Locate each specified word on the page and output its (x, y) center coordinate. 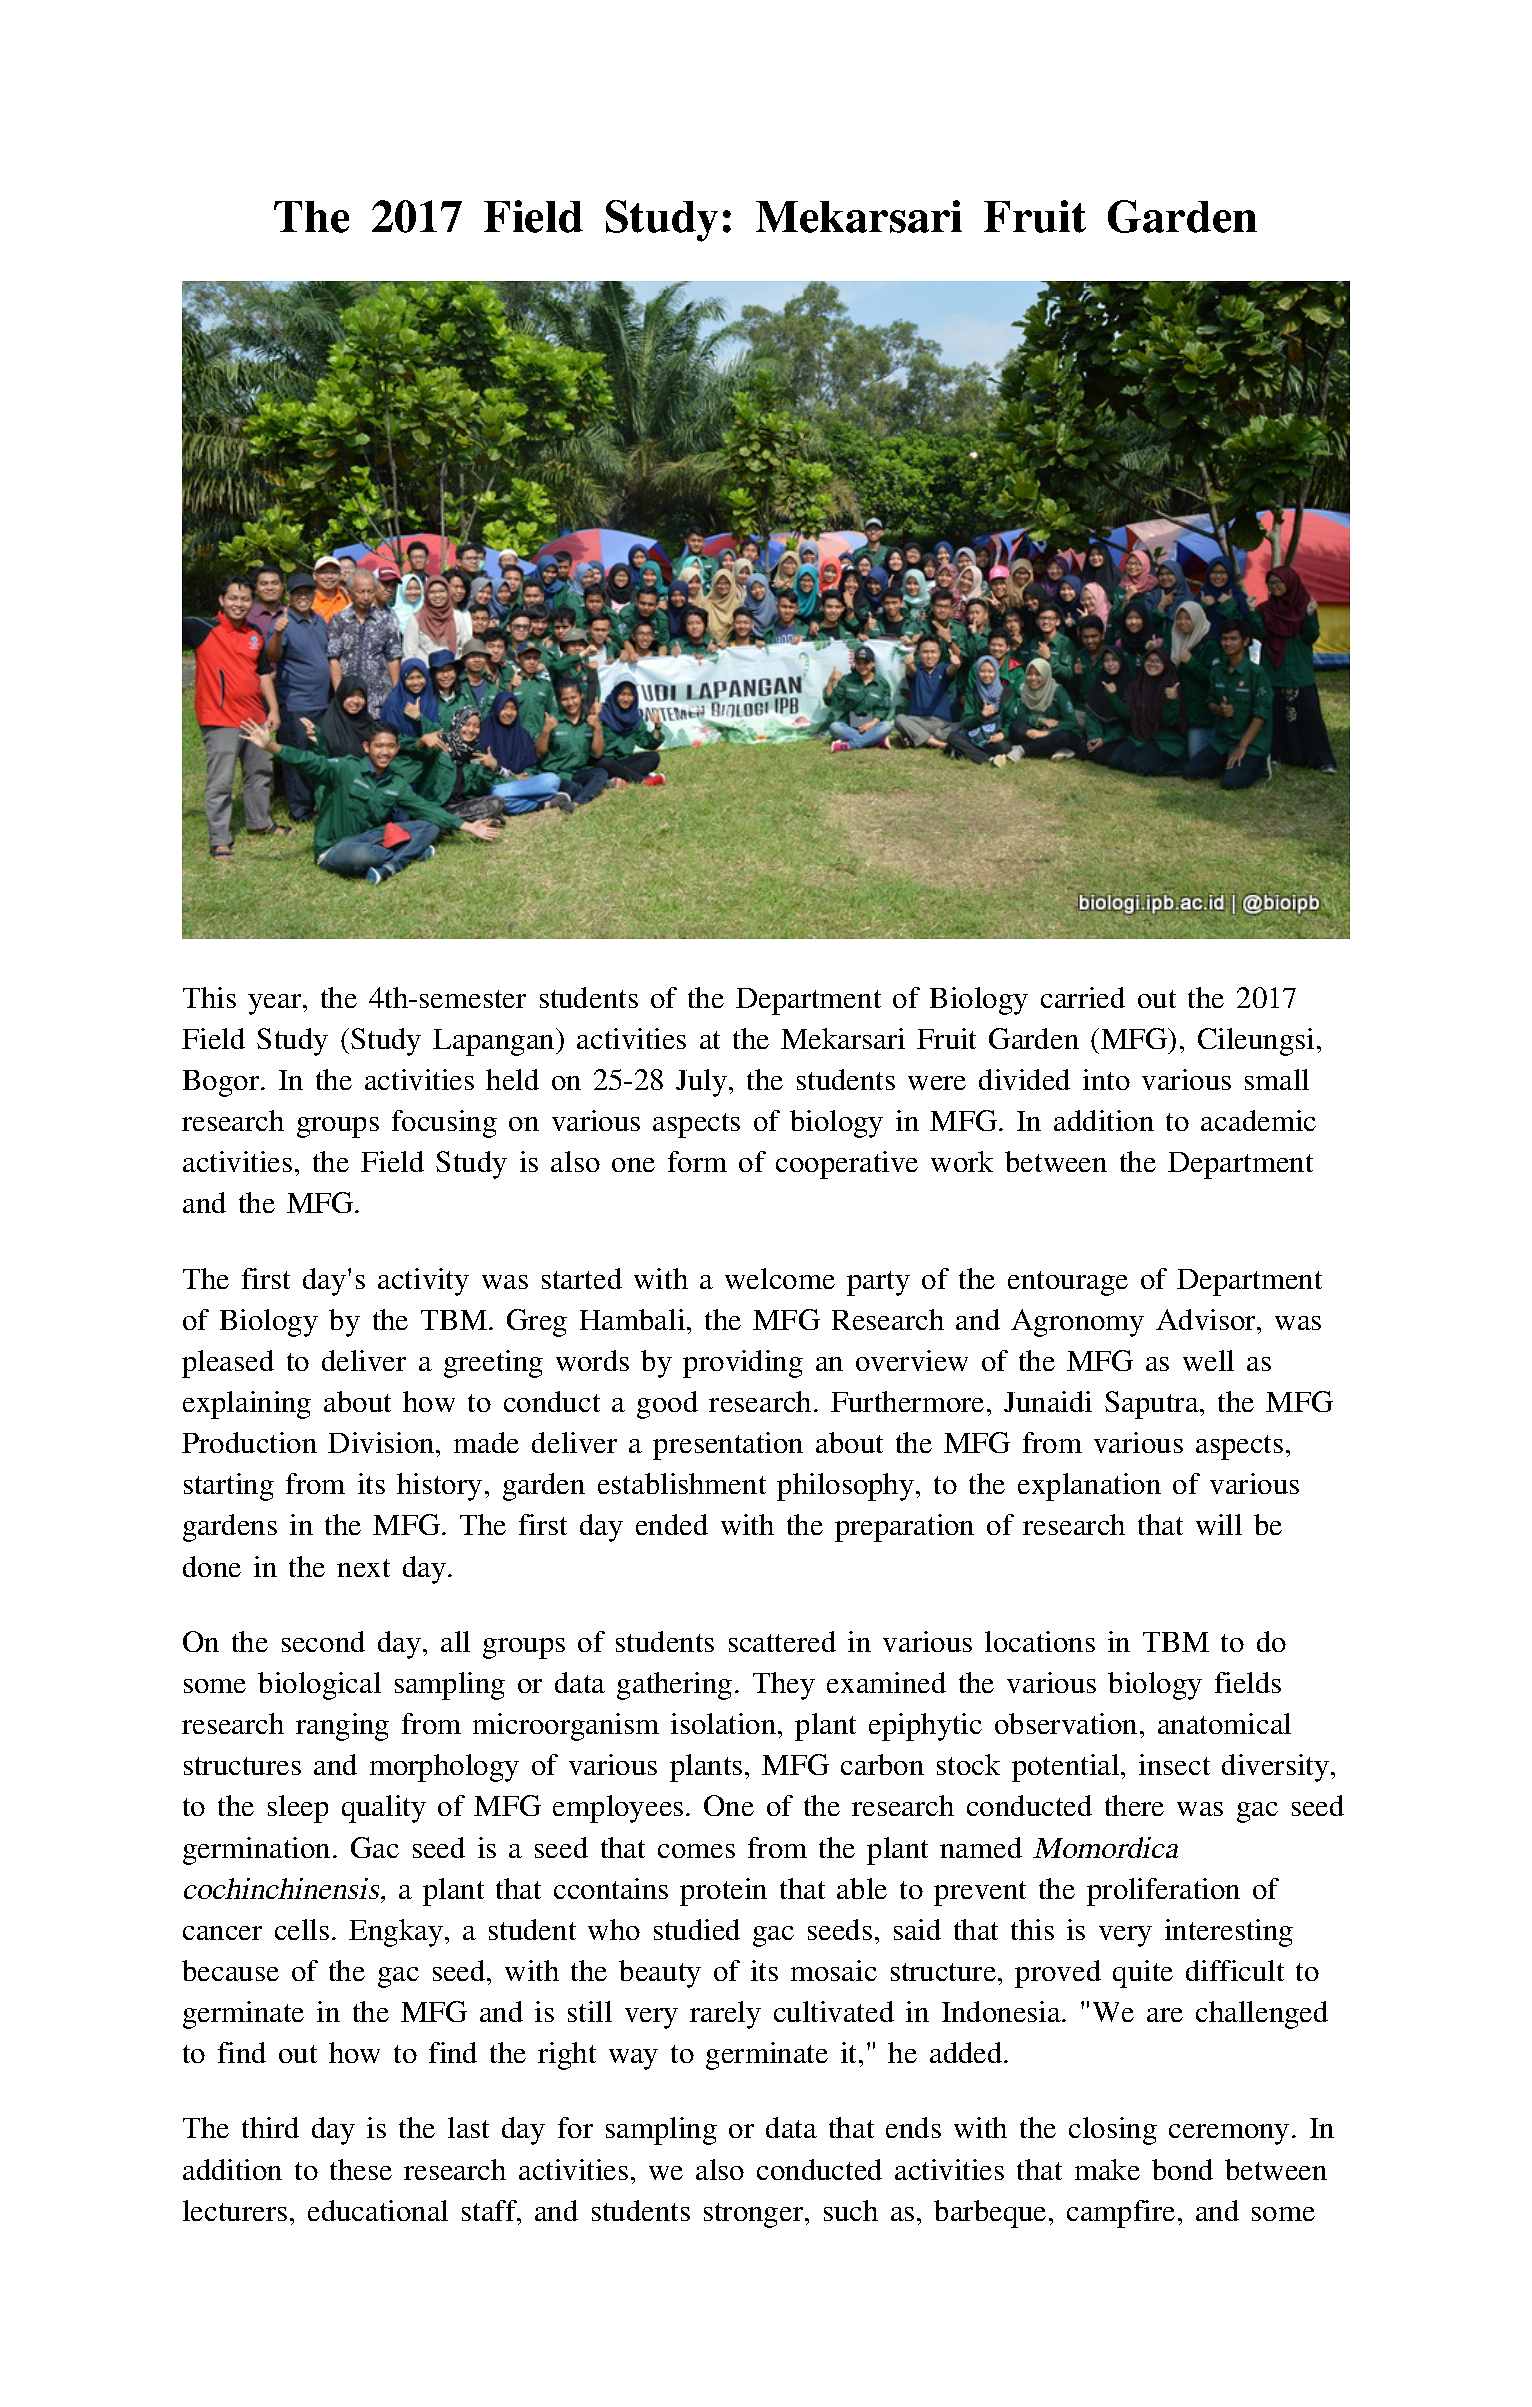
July (701, 1083)
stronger (755, 2215)
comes (696, 1851)
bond (1182, 2169)
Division (382, 1442)
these (361, 2169)
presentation (728, 1446)
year (276, 1004)
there (1134, 1805)
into (1106, 1079)
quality (384, 1809)
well (1208, 1360)
